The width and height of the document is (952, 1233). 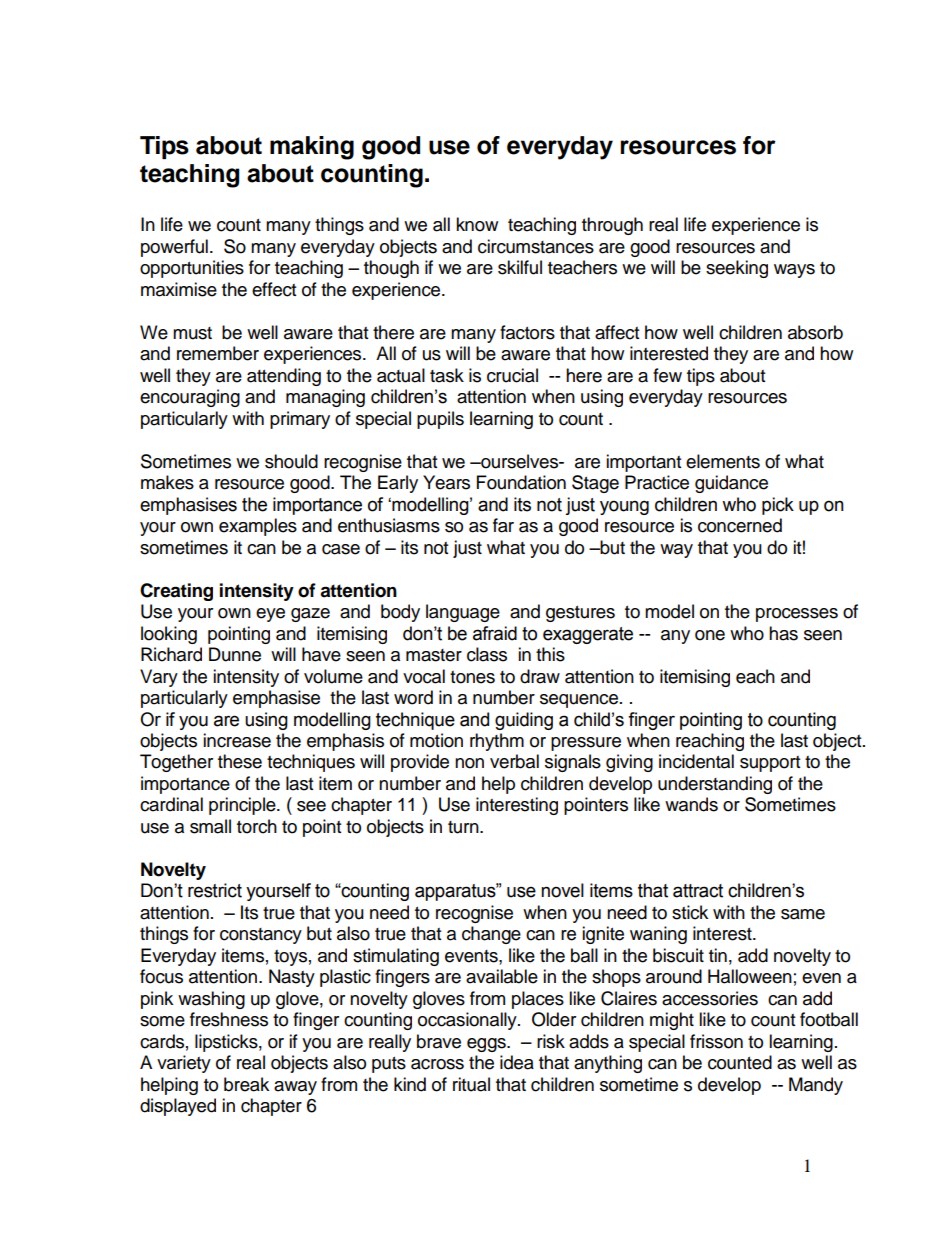 What do you see at coordinates (312, 148) in the document?
I see `making` at bounding box center [312, 148].
